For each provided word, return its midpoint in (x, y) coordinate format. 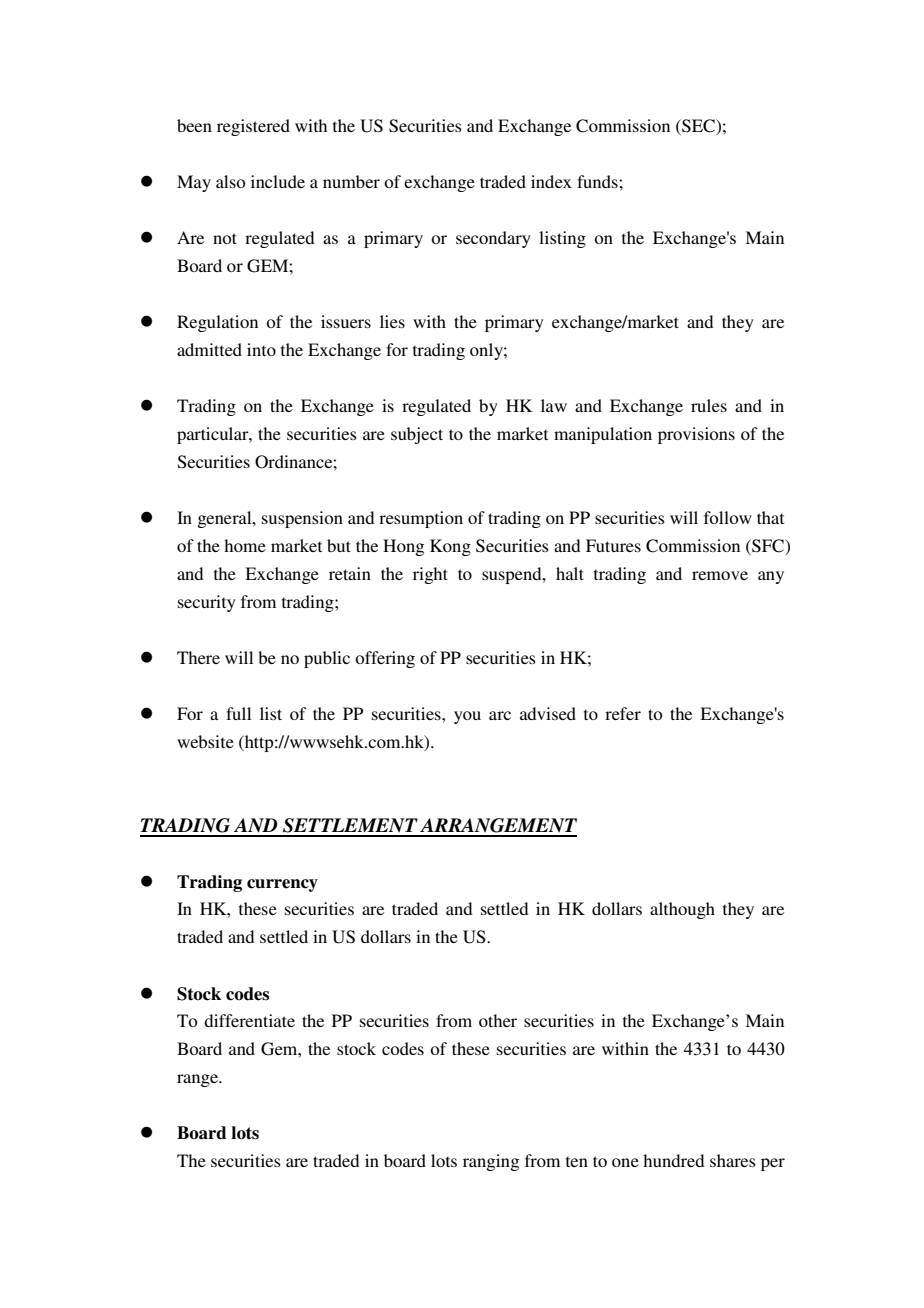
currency (282, 885)
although (682, 910)
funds (598, 181)
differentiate (249, 1020)
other (498, 1020)
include (278, 181)
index (551, 181)
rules (709, 405)
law (554, 405)
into (261, 349)
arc (500, 715)
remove (720, 575)
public (327, 659)
